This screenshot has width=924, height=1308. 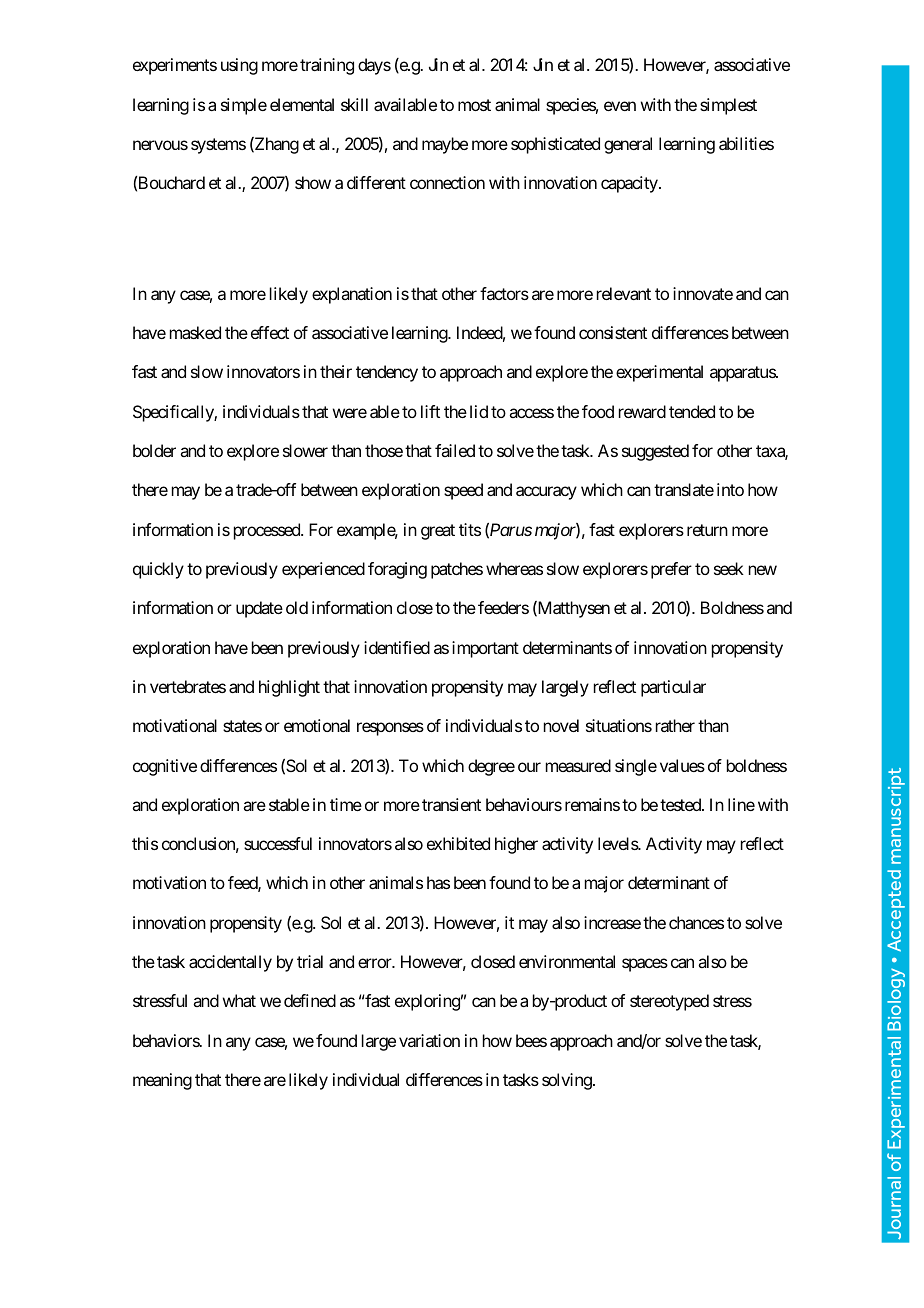 What do you see at coordinates (429, 1040) in the screenshot?
I see `variation` at bounding box center [429, 1040].
